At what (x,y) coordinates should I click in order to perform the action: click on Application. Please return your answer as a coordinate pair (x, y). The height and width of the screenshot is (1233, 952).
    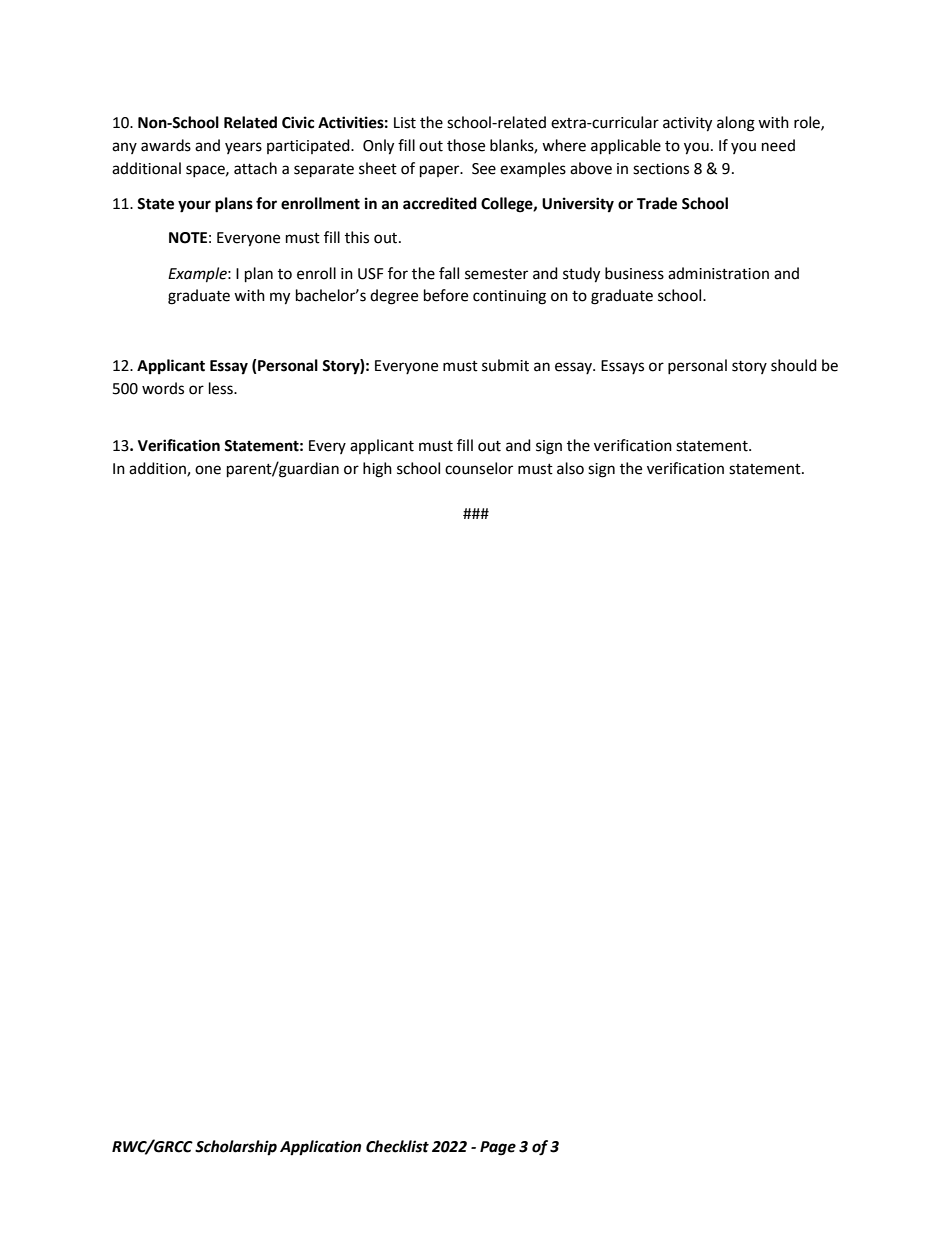
    Looking at the image, I should click on (320, 1148).
